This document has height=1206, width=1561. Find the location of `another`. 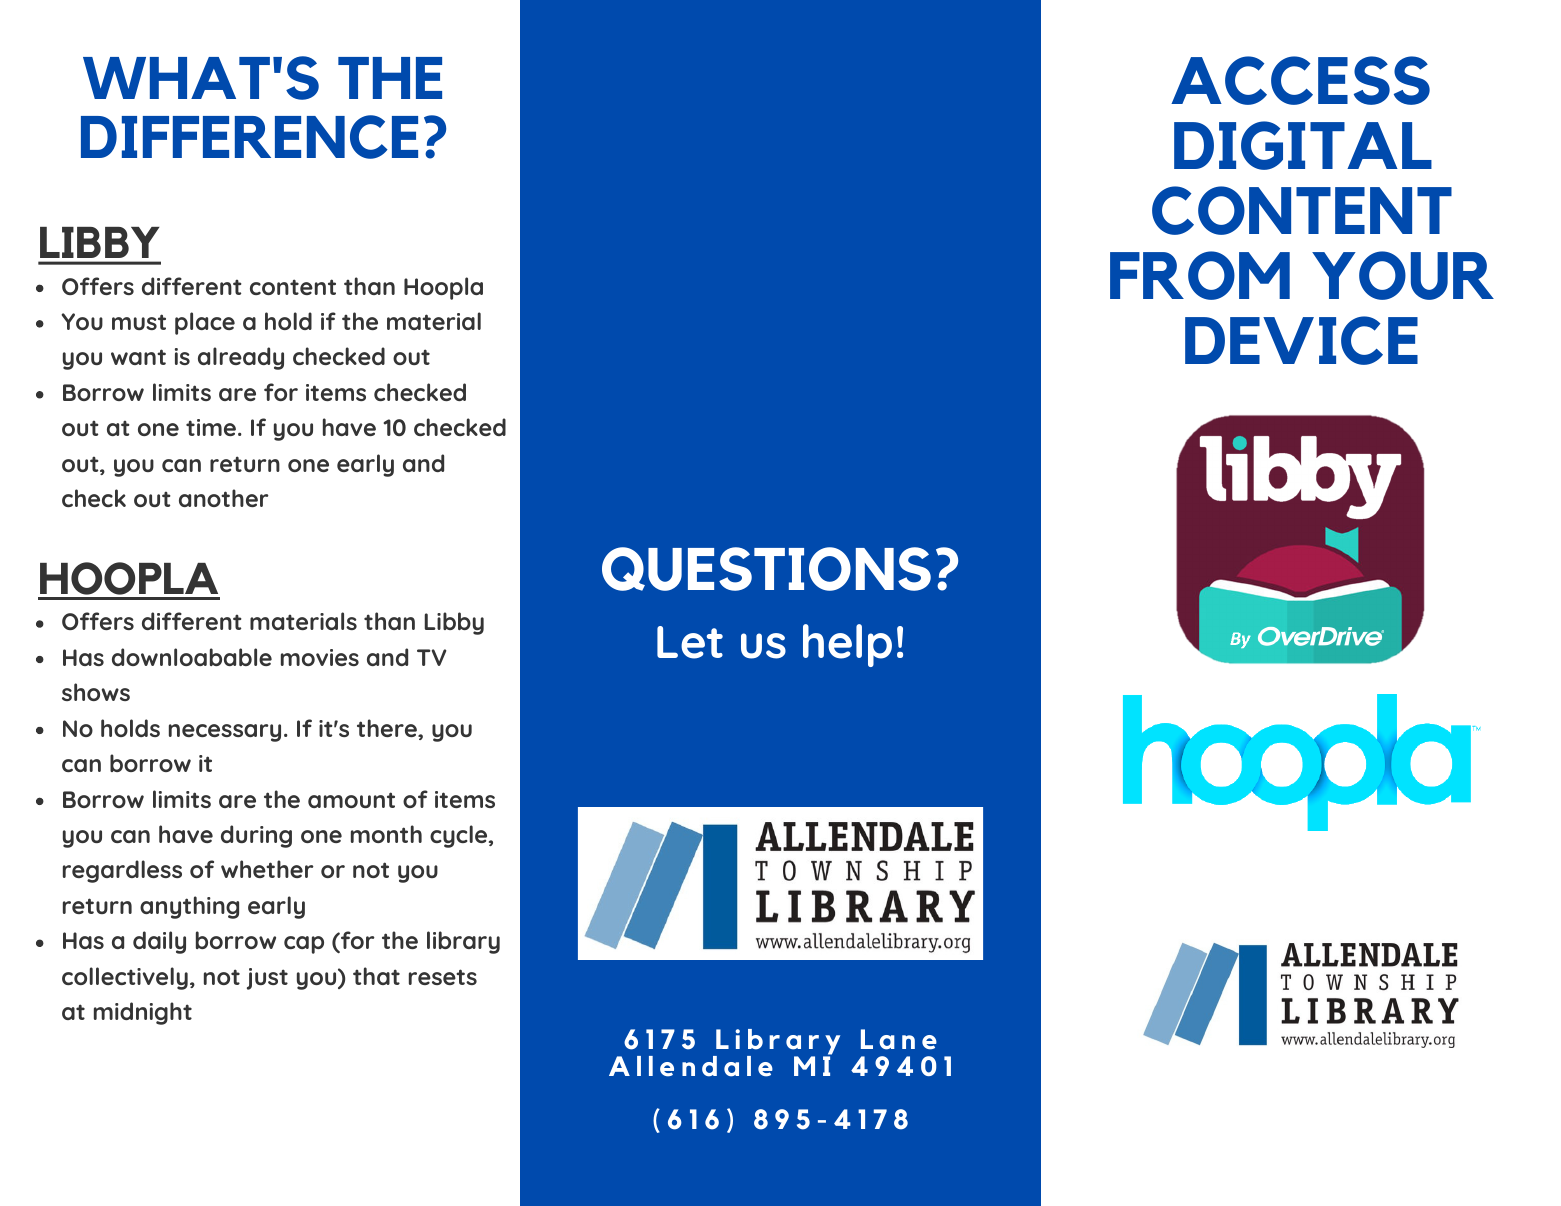

another is located at coordinates (224, 498).
